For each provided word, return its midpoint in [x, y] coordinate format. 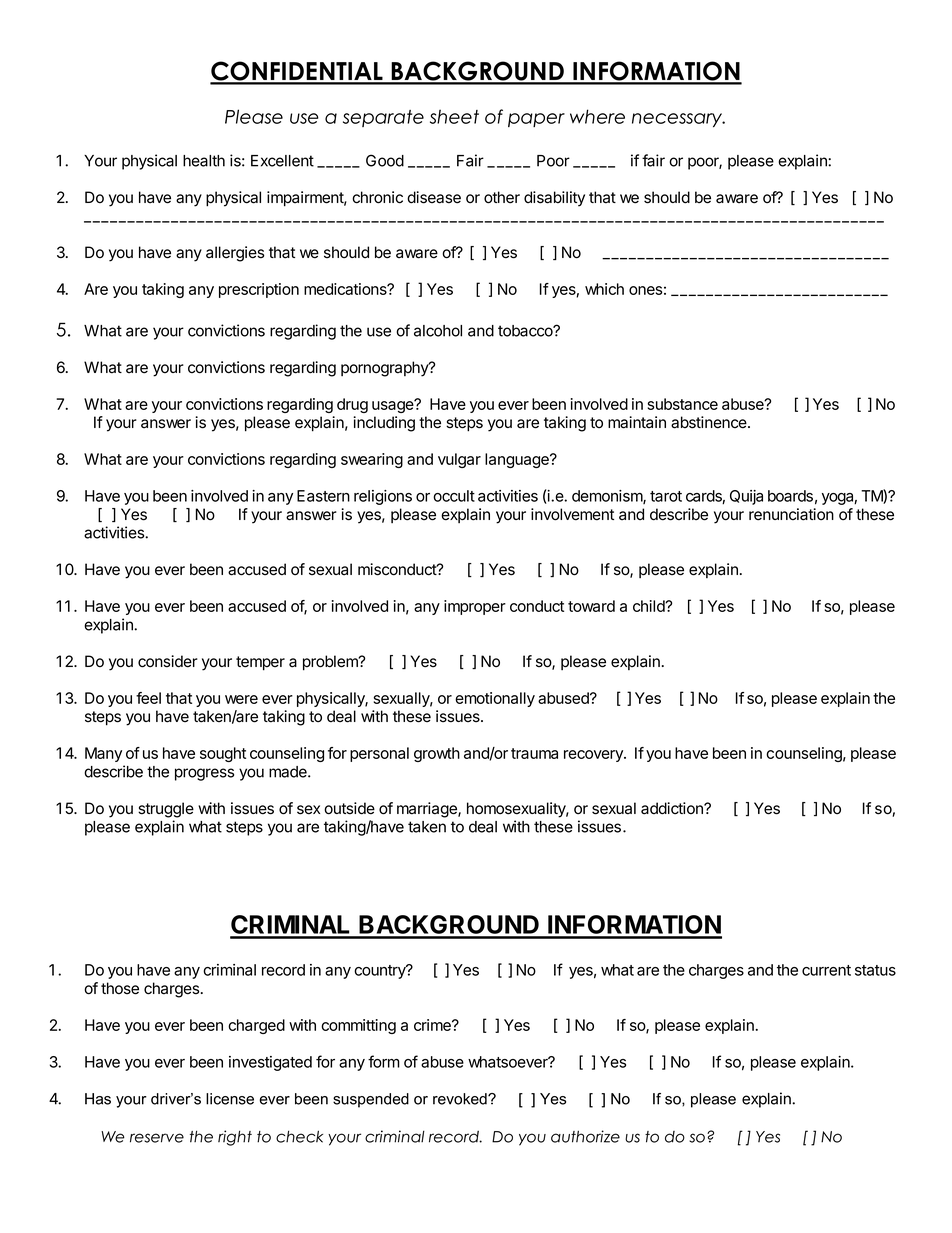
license [230, 1099]
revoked [461, 1099]
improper [475, 607]
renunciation [791, 514]
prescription [259, 290]
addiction [673, 808]
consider [168, 661]
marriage [428, 810]
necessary [678, 120]
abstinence [710, 422]
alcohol [438, 331]
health [204, 161]
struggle [166, 810]
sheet [454, 116]
